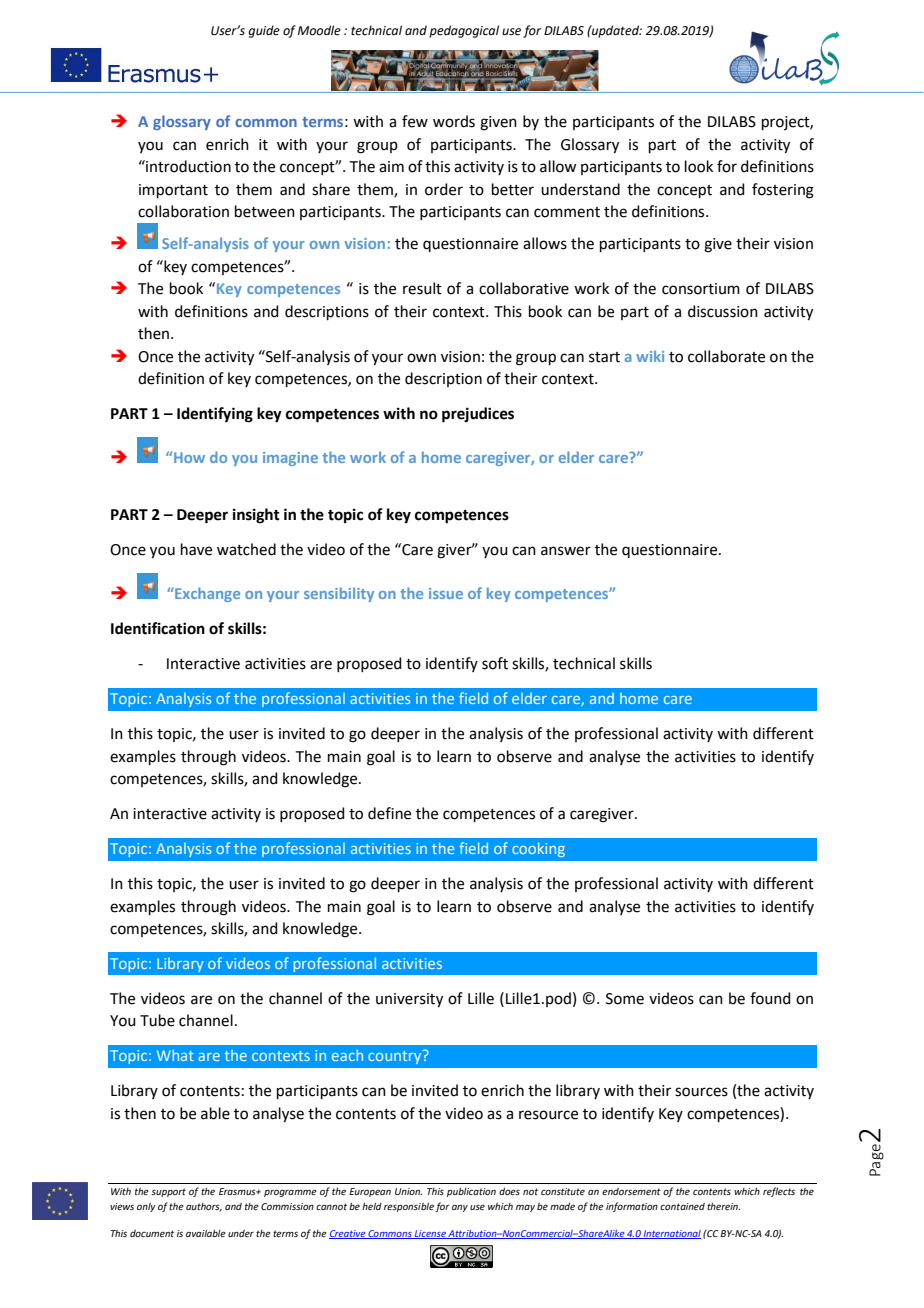 The image size is (924, 1308). What do you see at coordinates (464, 31) in the document?
I see `pedagogical` at bounding box center [464, 31].
